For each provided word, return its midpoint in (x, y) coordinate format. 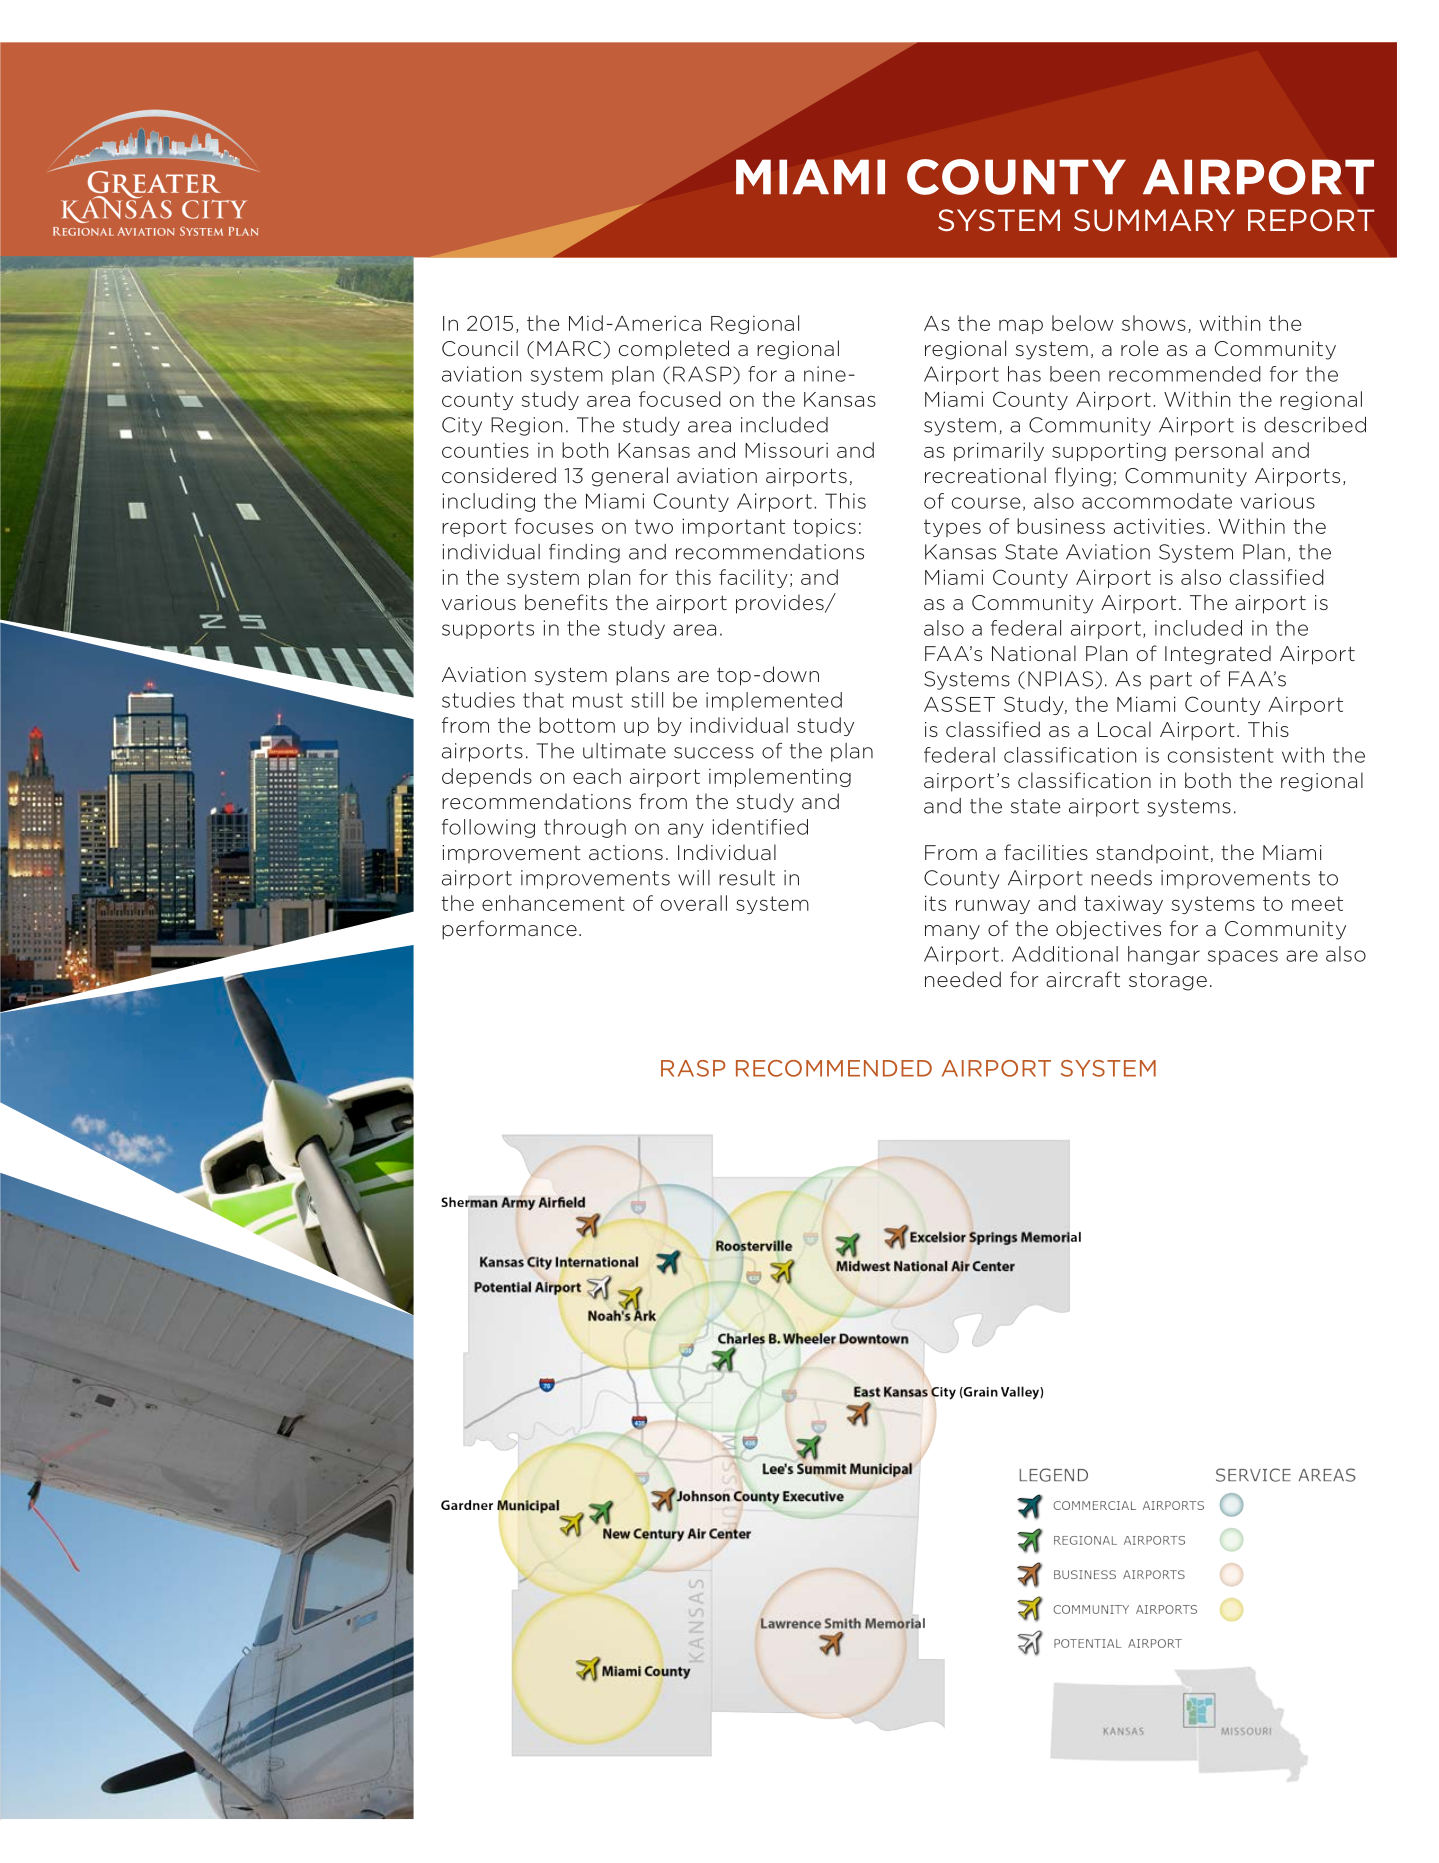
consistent (1221, 755)
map (1021, 326)
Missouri (786, 450)
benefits (566, 602)
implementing (780, 777)
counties (485, 450)
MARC (570, 350)
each (597, 776)
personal (1219, 451)
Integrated (1218, 655)
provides (781, 604)
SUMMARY (1154, 220)
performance (509, 930)
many (952, 932)
